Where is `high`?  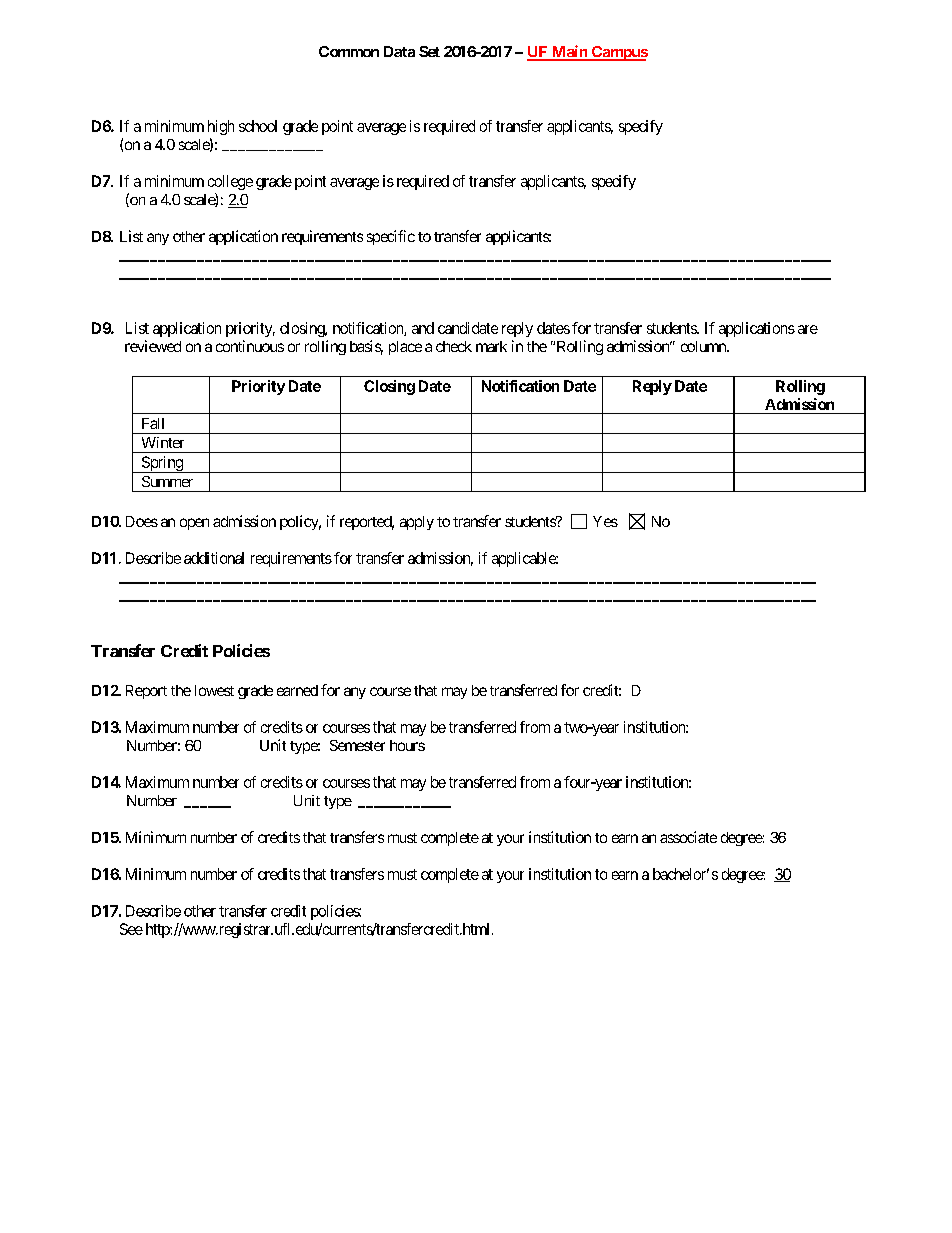 high is located at coordinates (221, 127).
